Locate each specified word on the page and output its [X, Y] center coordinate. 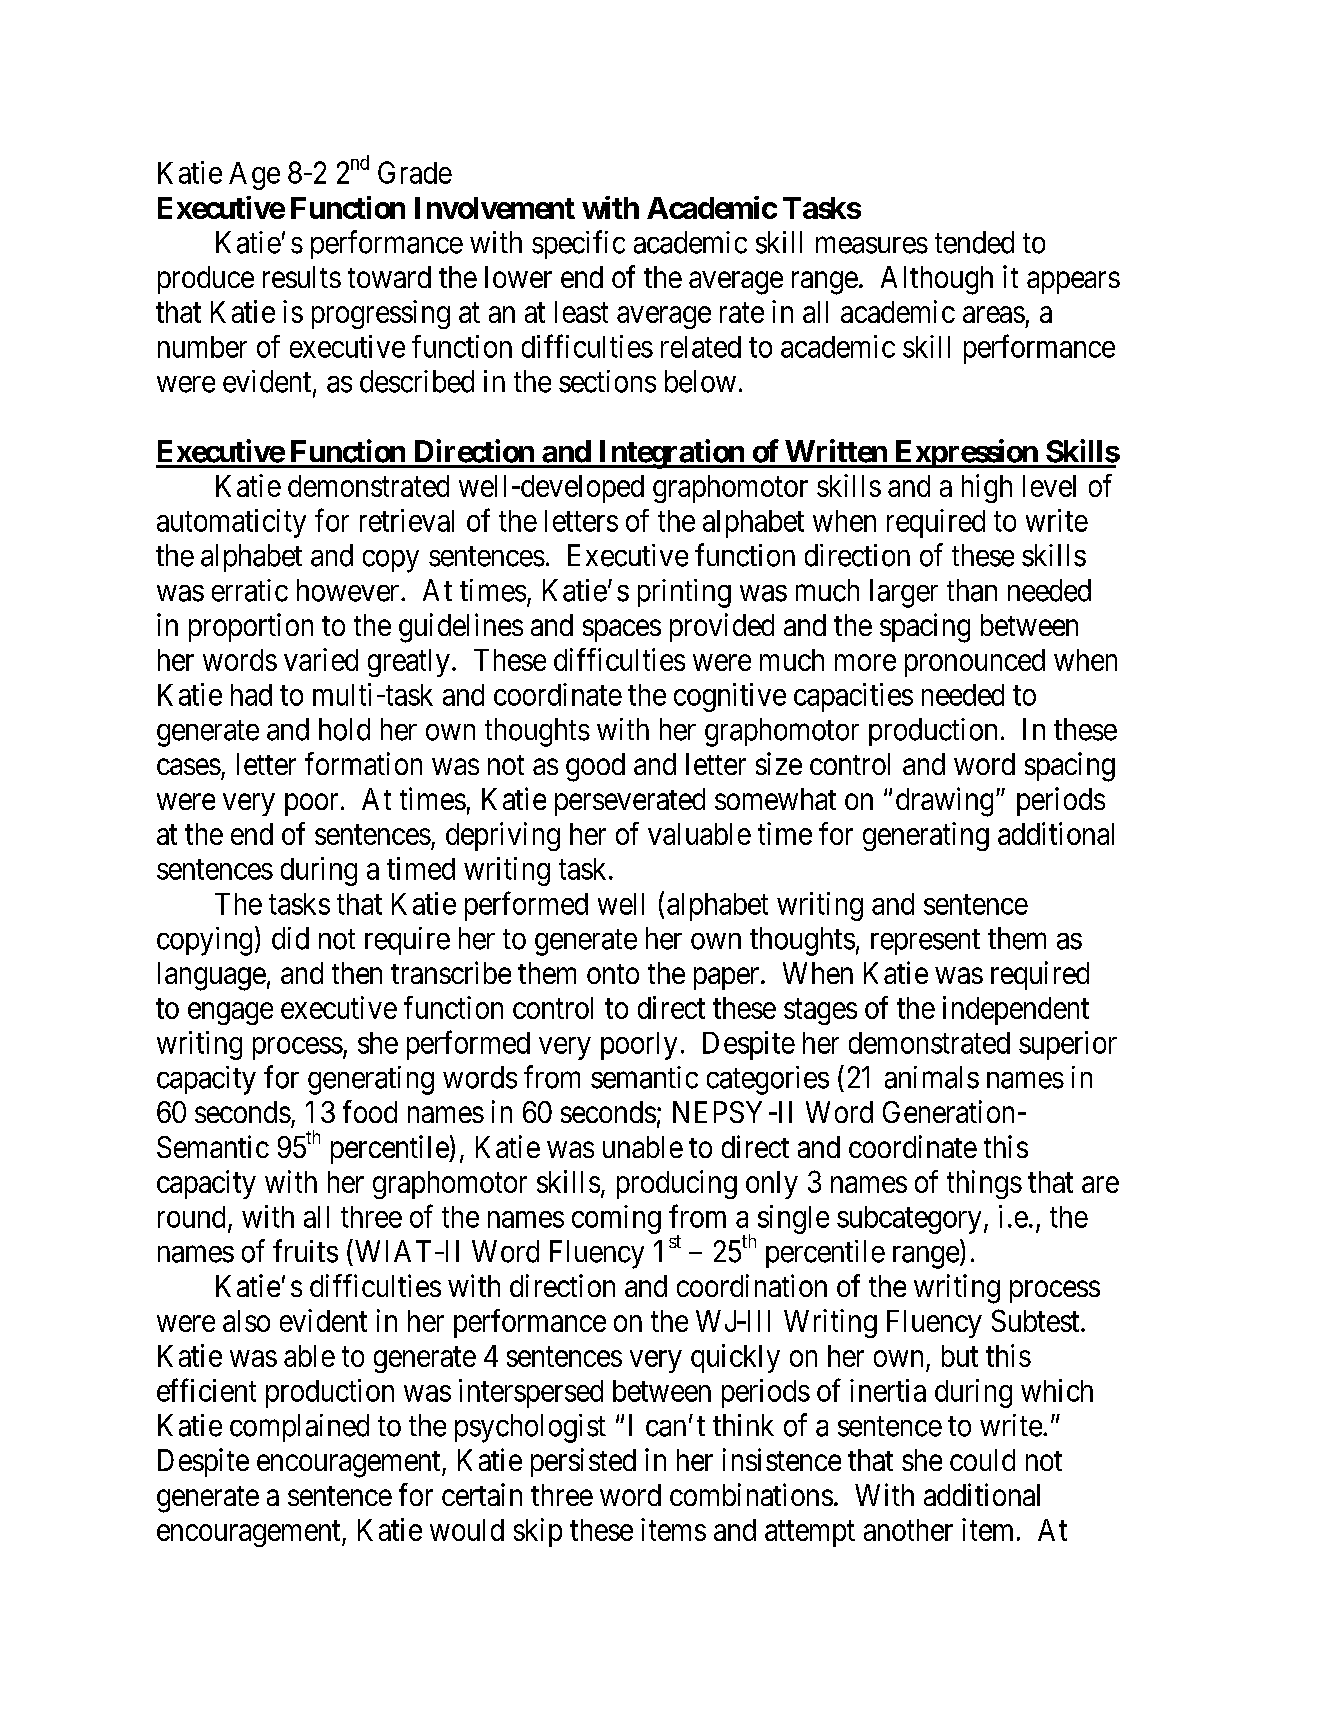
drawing [944, 802]
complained [299, 1428]
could [982, 1460]
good [595, 767]
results [302, 277]
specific [578, 244]
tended [974, 242]
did [290, 938]
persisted [583, 1462]
